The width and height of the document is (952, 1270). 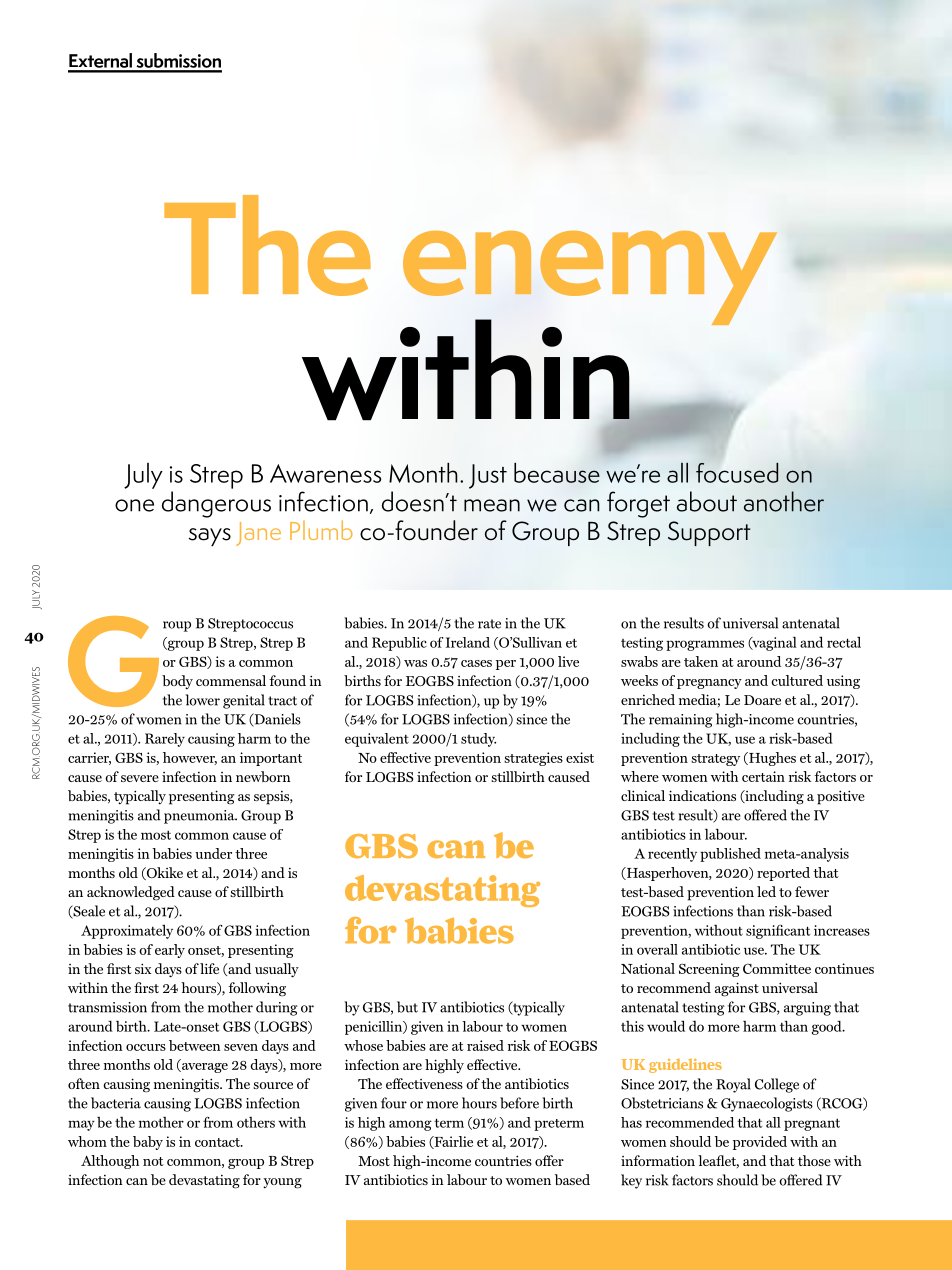 What do you see at coordinates (737, 473) in the document?
I see `focused` at bounding box center [737, 473].
